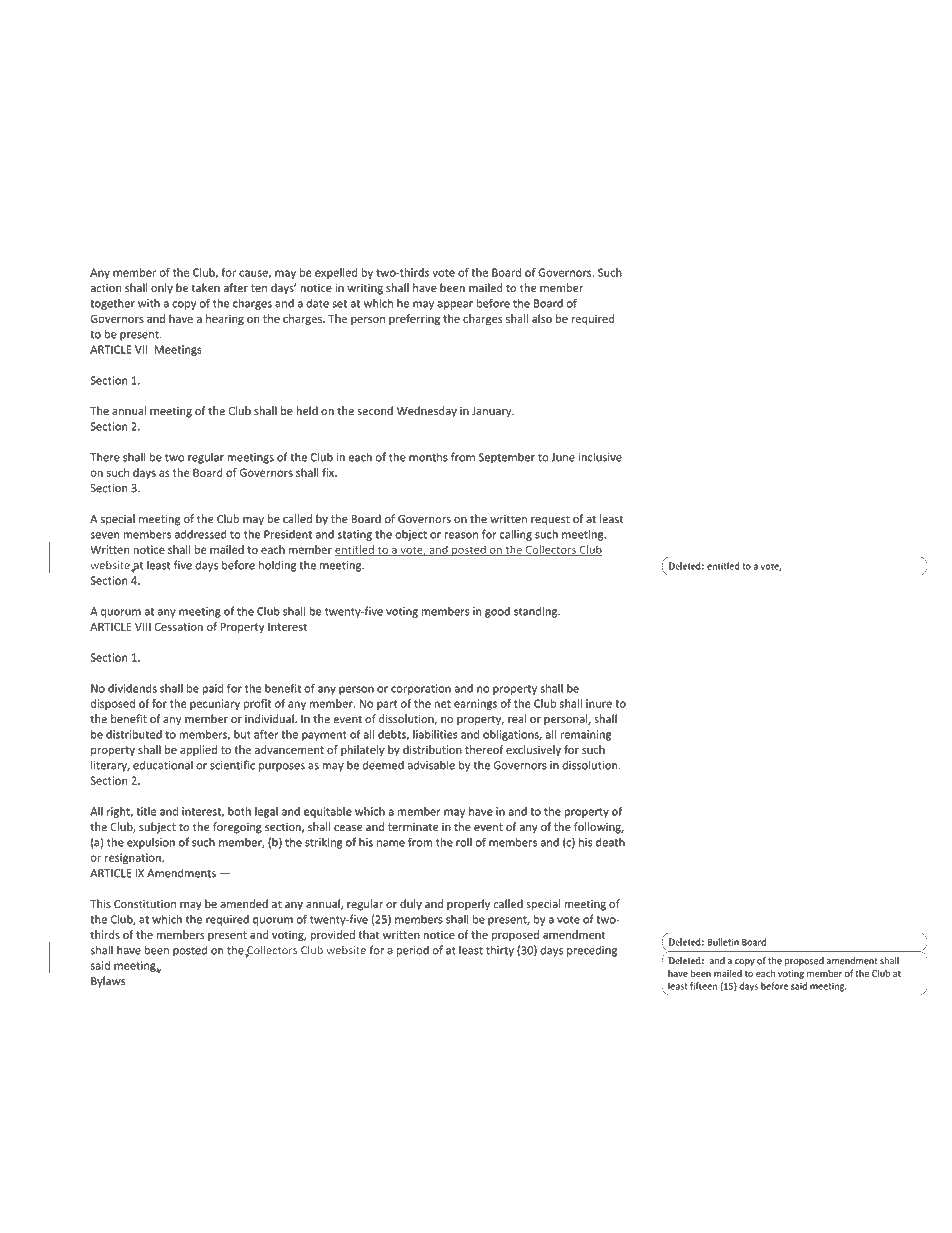 This document has width=952, height=1233. What do you see at coordinates (497, 612) in the document?
I see `good` at bounding box center [497, 612].
